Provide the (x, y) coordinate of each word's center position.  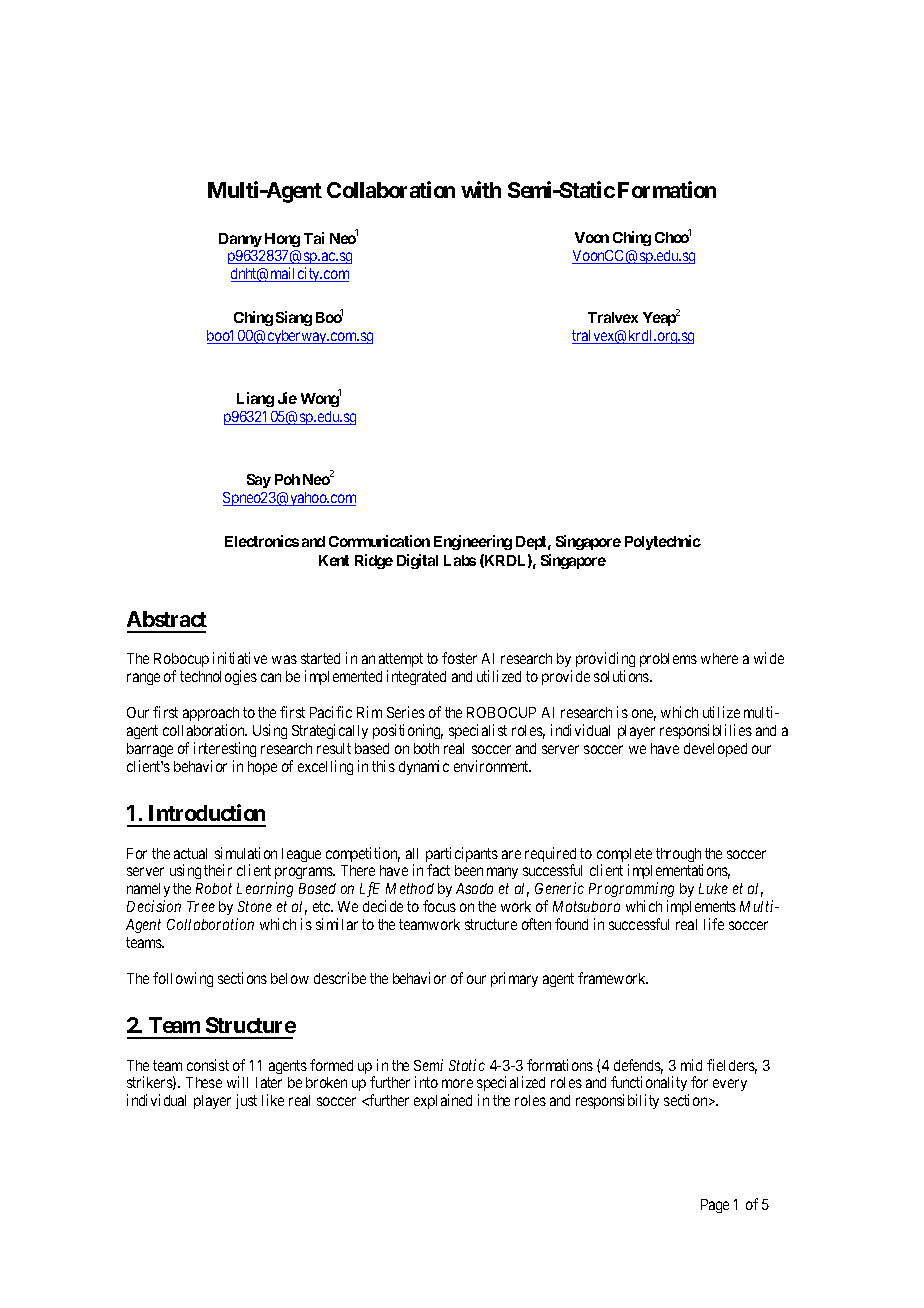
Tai (314, 238)
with (481, 189)
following (183, 979)
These (204, 1082)
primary (514, 979)
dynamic (424, 767)
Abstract (167, 619)
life (714, 924)
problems (668, 660)
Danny (240, 240)
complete (624, 856)
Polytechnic (663, 542)
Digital (417, 561)
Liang (255, 399)
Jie (287, 398)
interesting (225, 749)
